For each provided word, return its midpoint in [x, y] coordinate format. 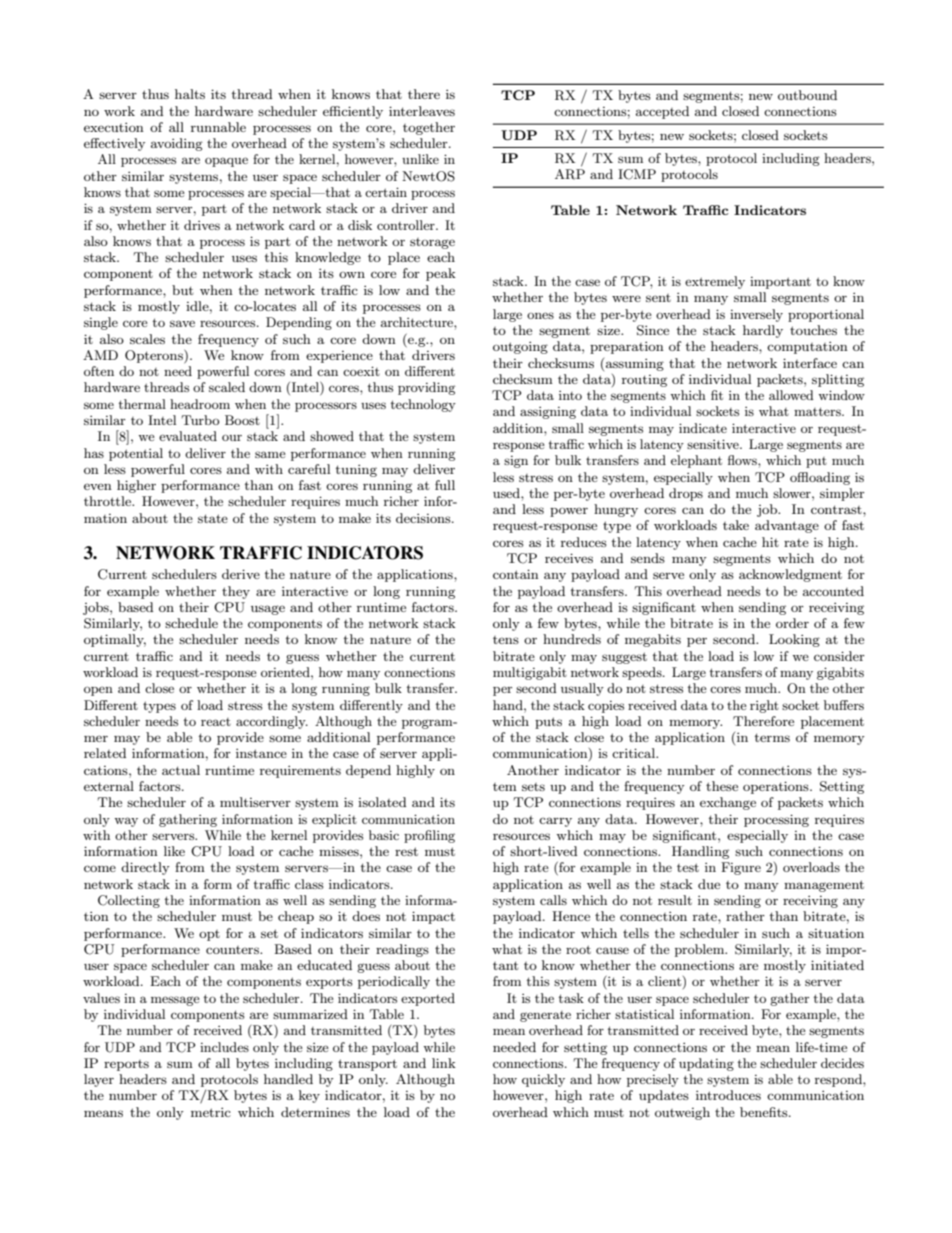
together [429, 128]
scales [147, 339]
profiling [429, 836]
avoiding [177, 144]
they [236, 592]
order [792, 623]
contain [516, 574]
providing [426, 388]
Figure [741, 868]
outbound [807, 95]
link [444, 1063]
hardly [763, 331]
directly [145, 868]
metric [211, 1112]
